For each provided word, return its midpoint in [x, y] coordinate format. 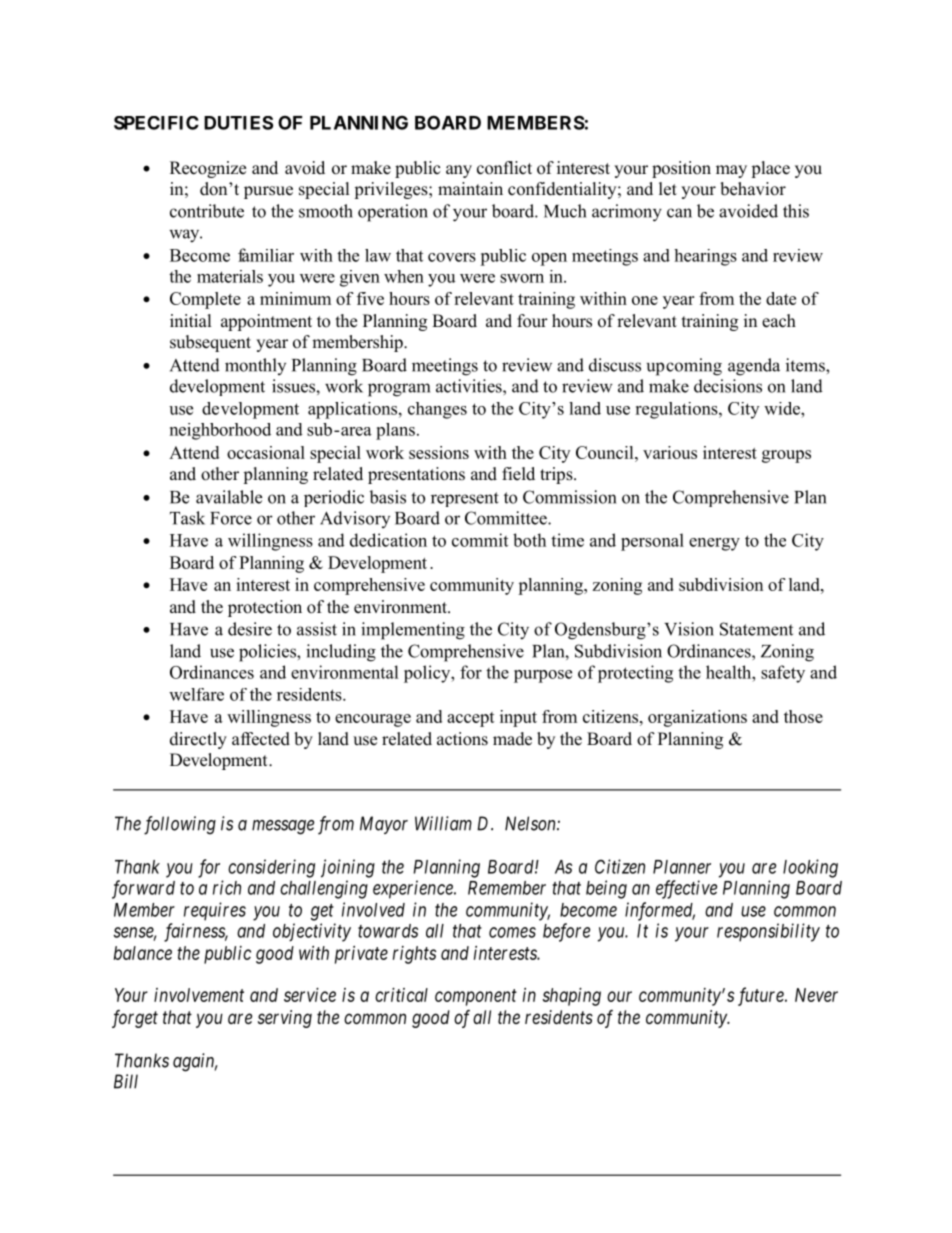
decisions [728, 386]
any [459, 171]
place [770, 169]
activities [470, 386]
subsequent [210, 343]
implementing [413, 631]
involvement [199, 995]
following [180, 825]
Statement [756, 629]
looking [810, 868]
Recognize [208, 169]
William [443, 823]
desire [250, 629]
